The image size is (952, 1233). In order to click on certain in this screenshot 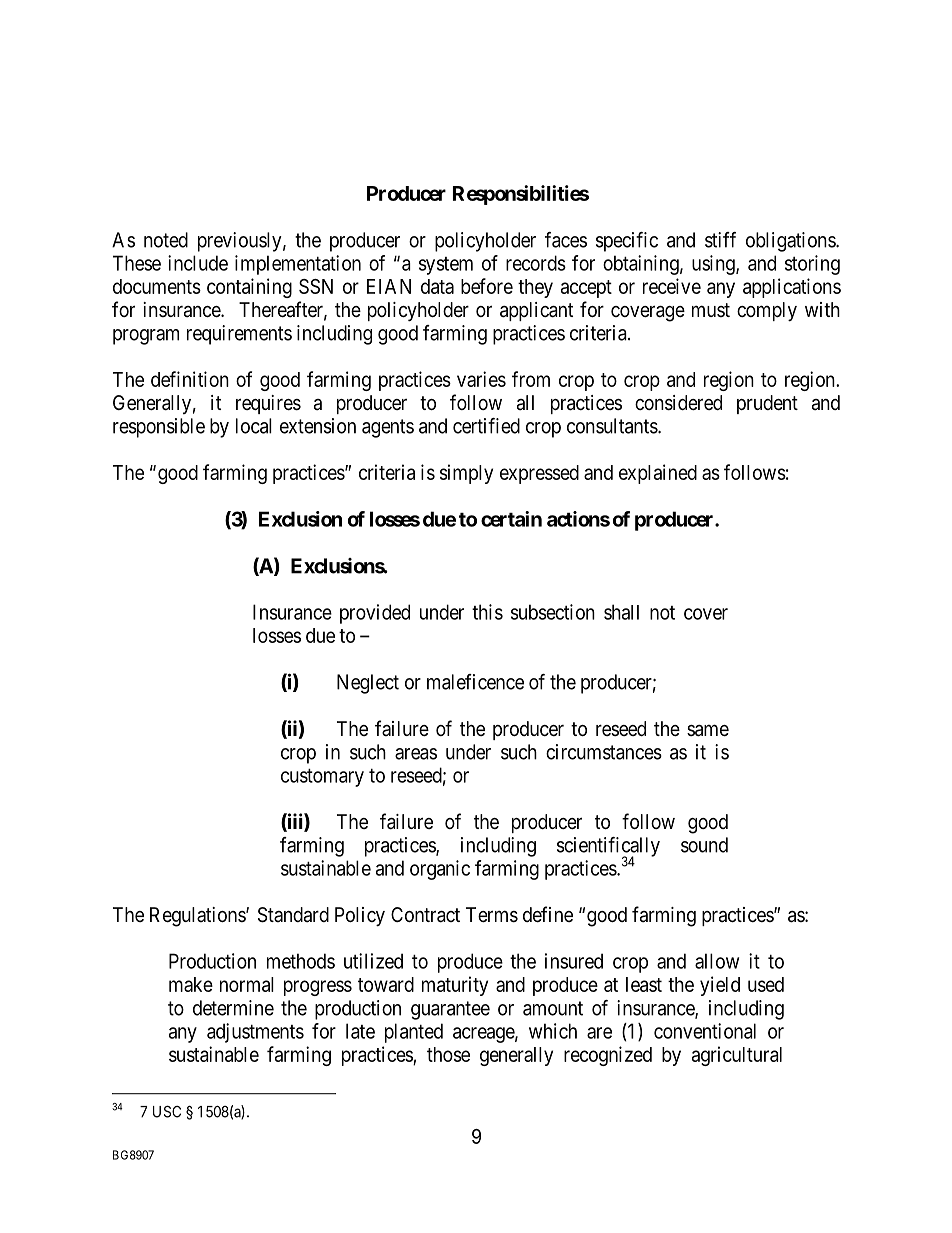, I will do `click(511, 519)`.
